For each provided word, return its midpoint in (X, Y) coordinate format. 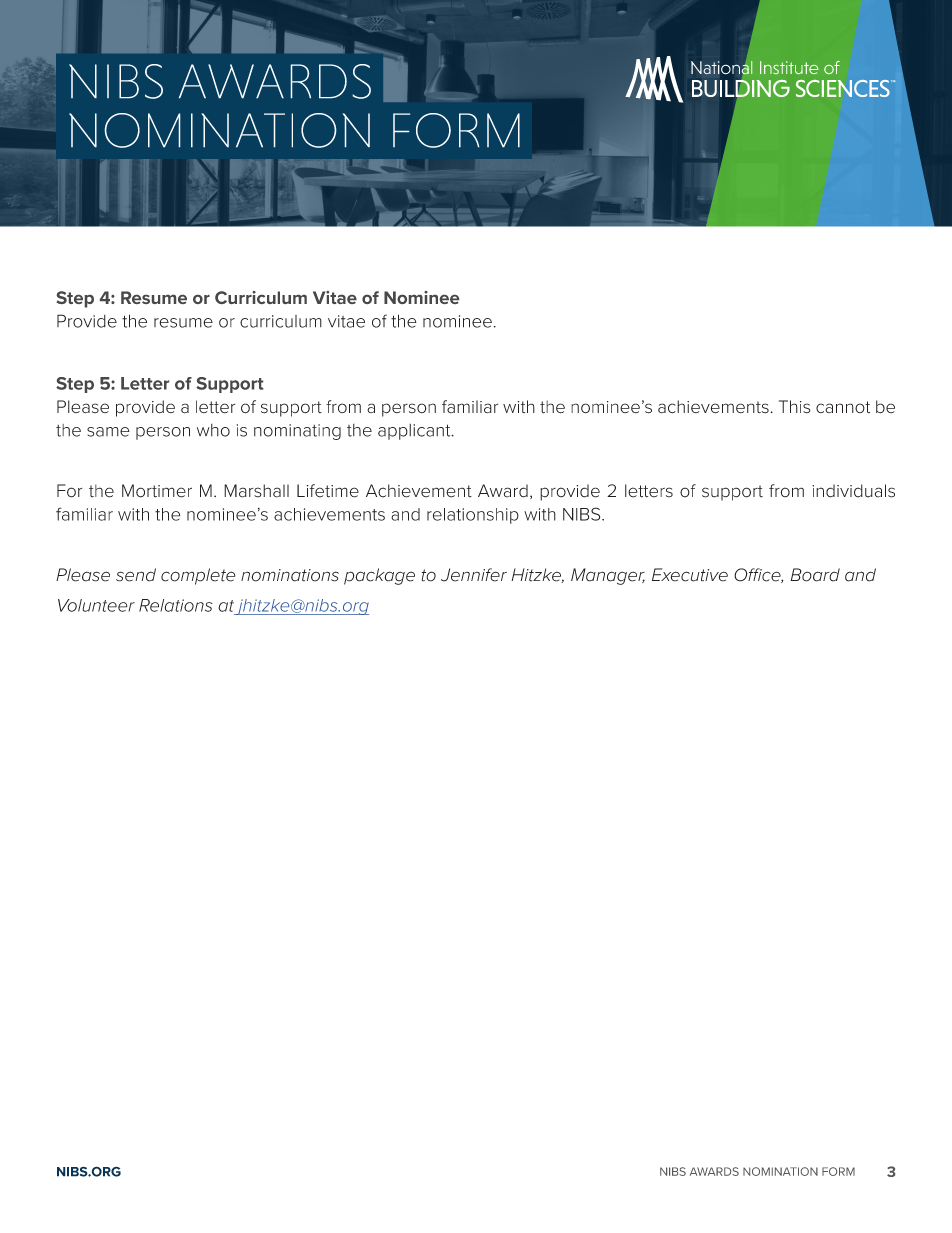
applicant (415, 432)
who (213, 430)
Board (815, 575)
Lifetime (328, 491)
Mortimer (157, 491)
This (795, 406)
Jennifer (474, 575)
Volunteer (96, 605)
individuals (853, 491)
